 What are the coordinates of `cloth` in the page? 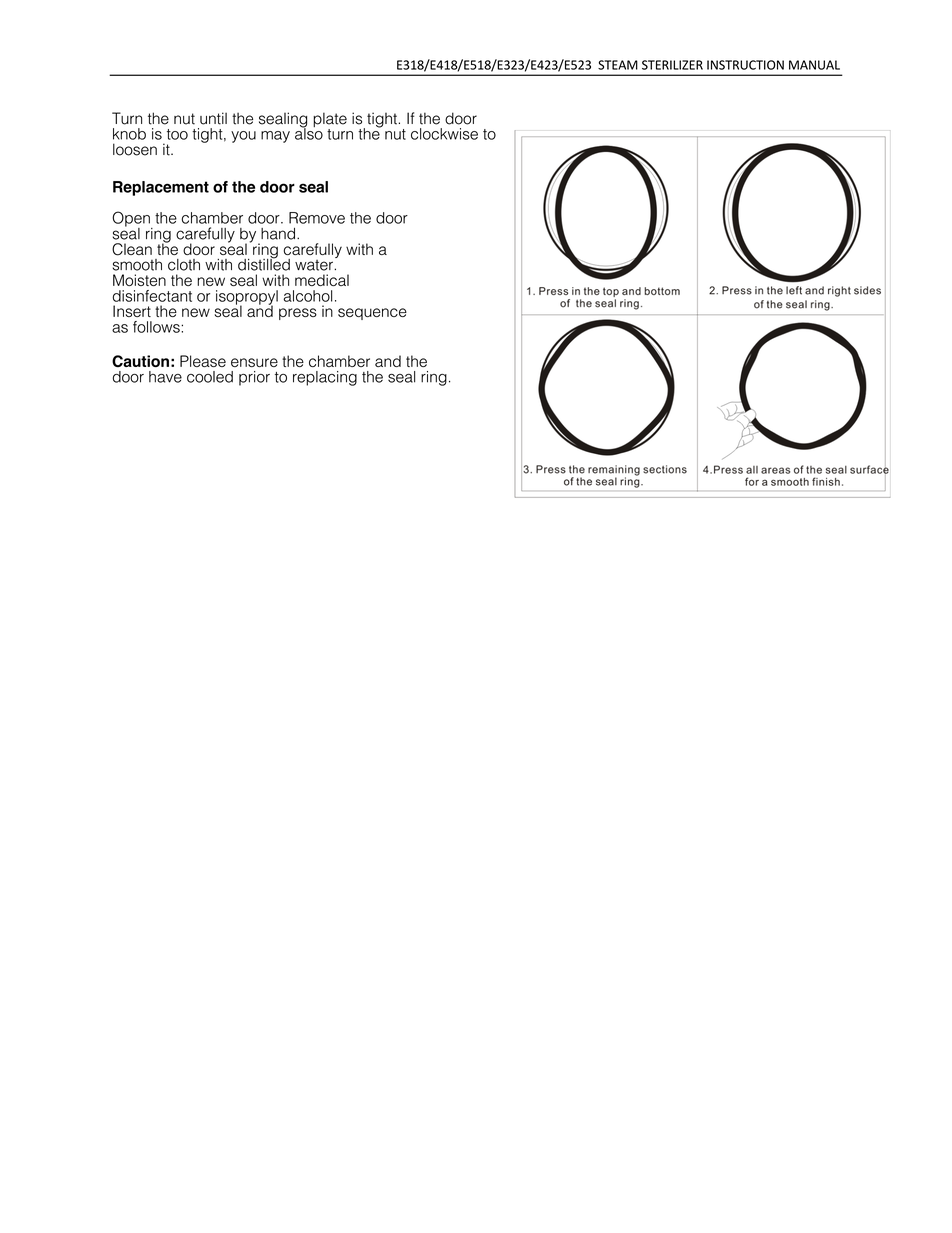 It's located at (184, 265).
